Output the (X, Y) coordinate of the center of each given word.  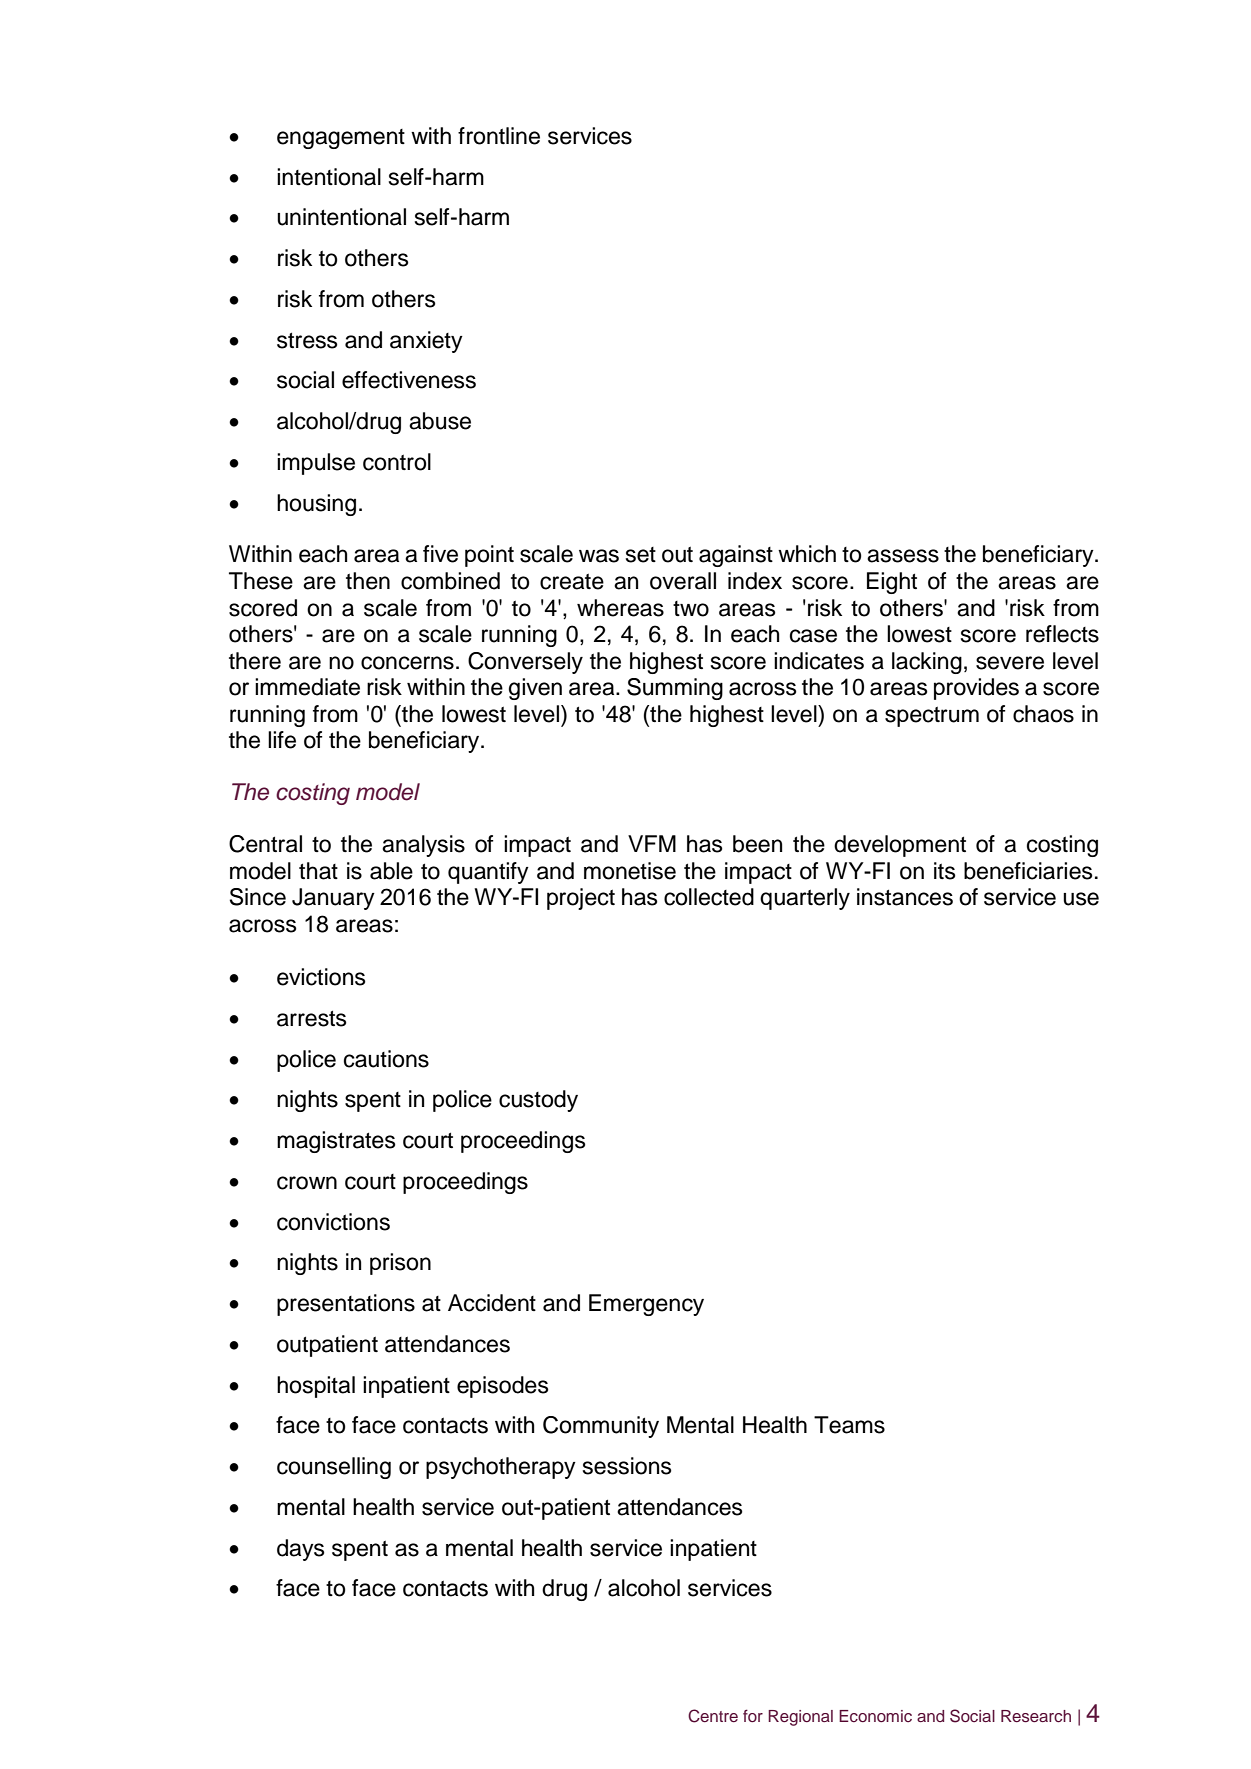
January (333, 899)
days (301, 1550)
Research (1036, 1716)
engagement (341, 139)
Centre (713, 1716)
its (945, 871)
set (641, 555)
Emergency (646, 1305)
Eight (892, 583)
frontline (499, 136)
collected (709, 897)
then (368, 581)
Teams (849, 1425)
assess (903, 556)
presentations (346, 1305)
